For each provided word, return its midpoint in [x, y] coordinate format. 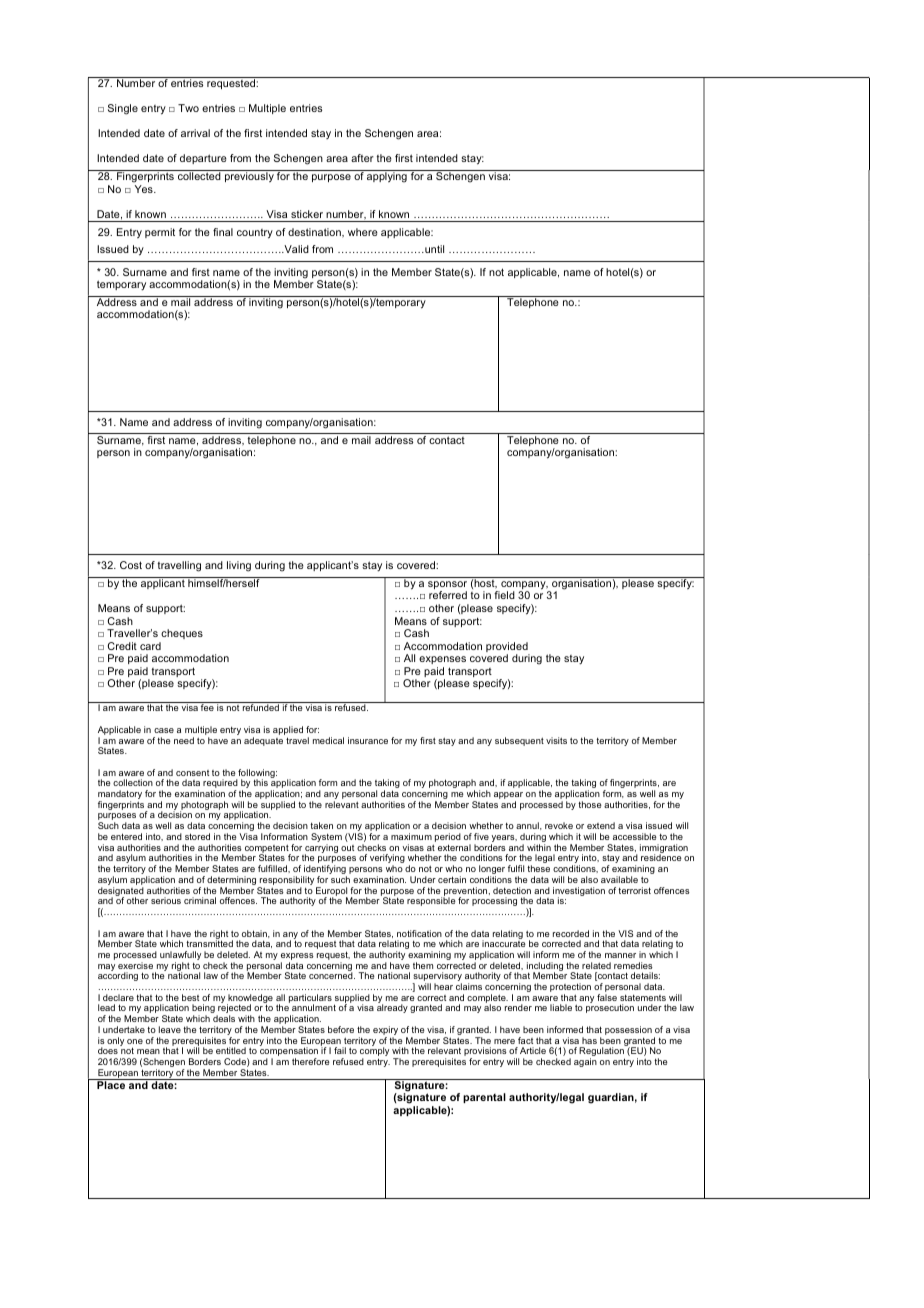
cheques [182, 634]
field [504, 595]
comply [374, 1053]
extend [601, 825]
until [433, 249]
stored [197, 836]
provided [508, 648]
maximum [411, 836]
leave [170, 1029]
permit [160, 233]
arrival [195, 133]
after [362, 158]
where [363, 232]
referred [448, 595]
